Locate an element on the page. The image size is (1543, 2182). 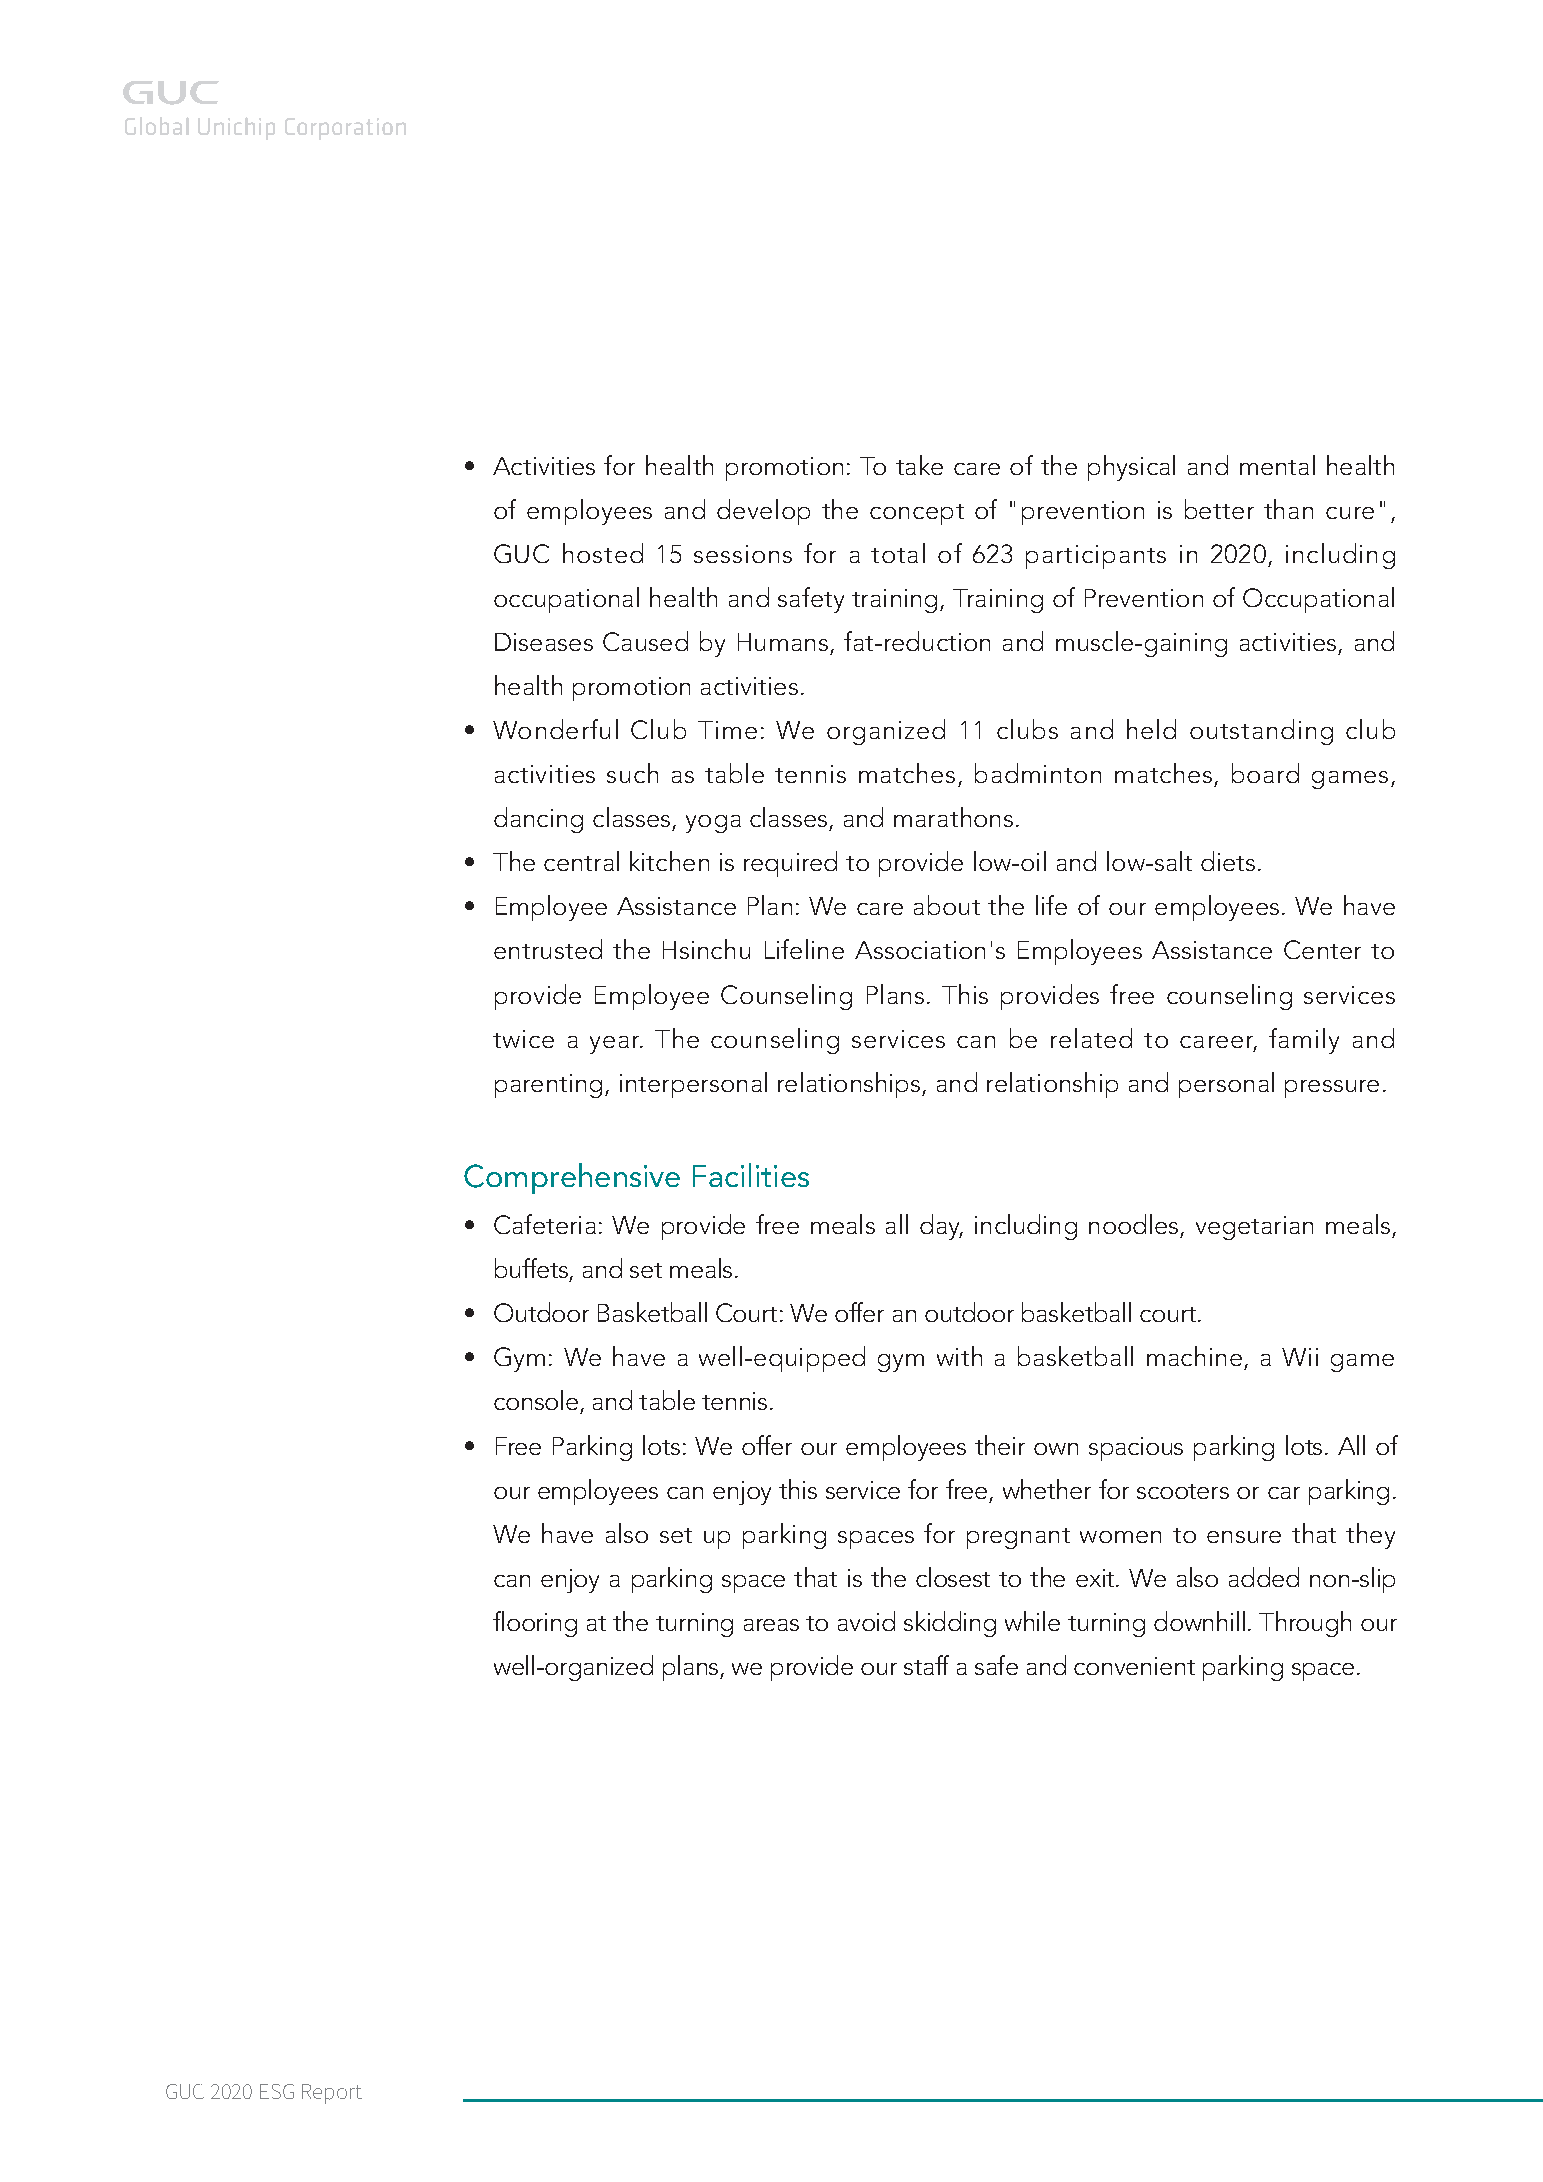
develop is located at coordinates (763, 512).
